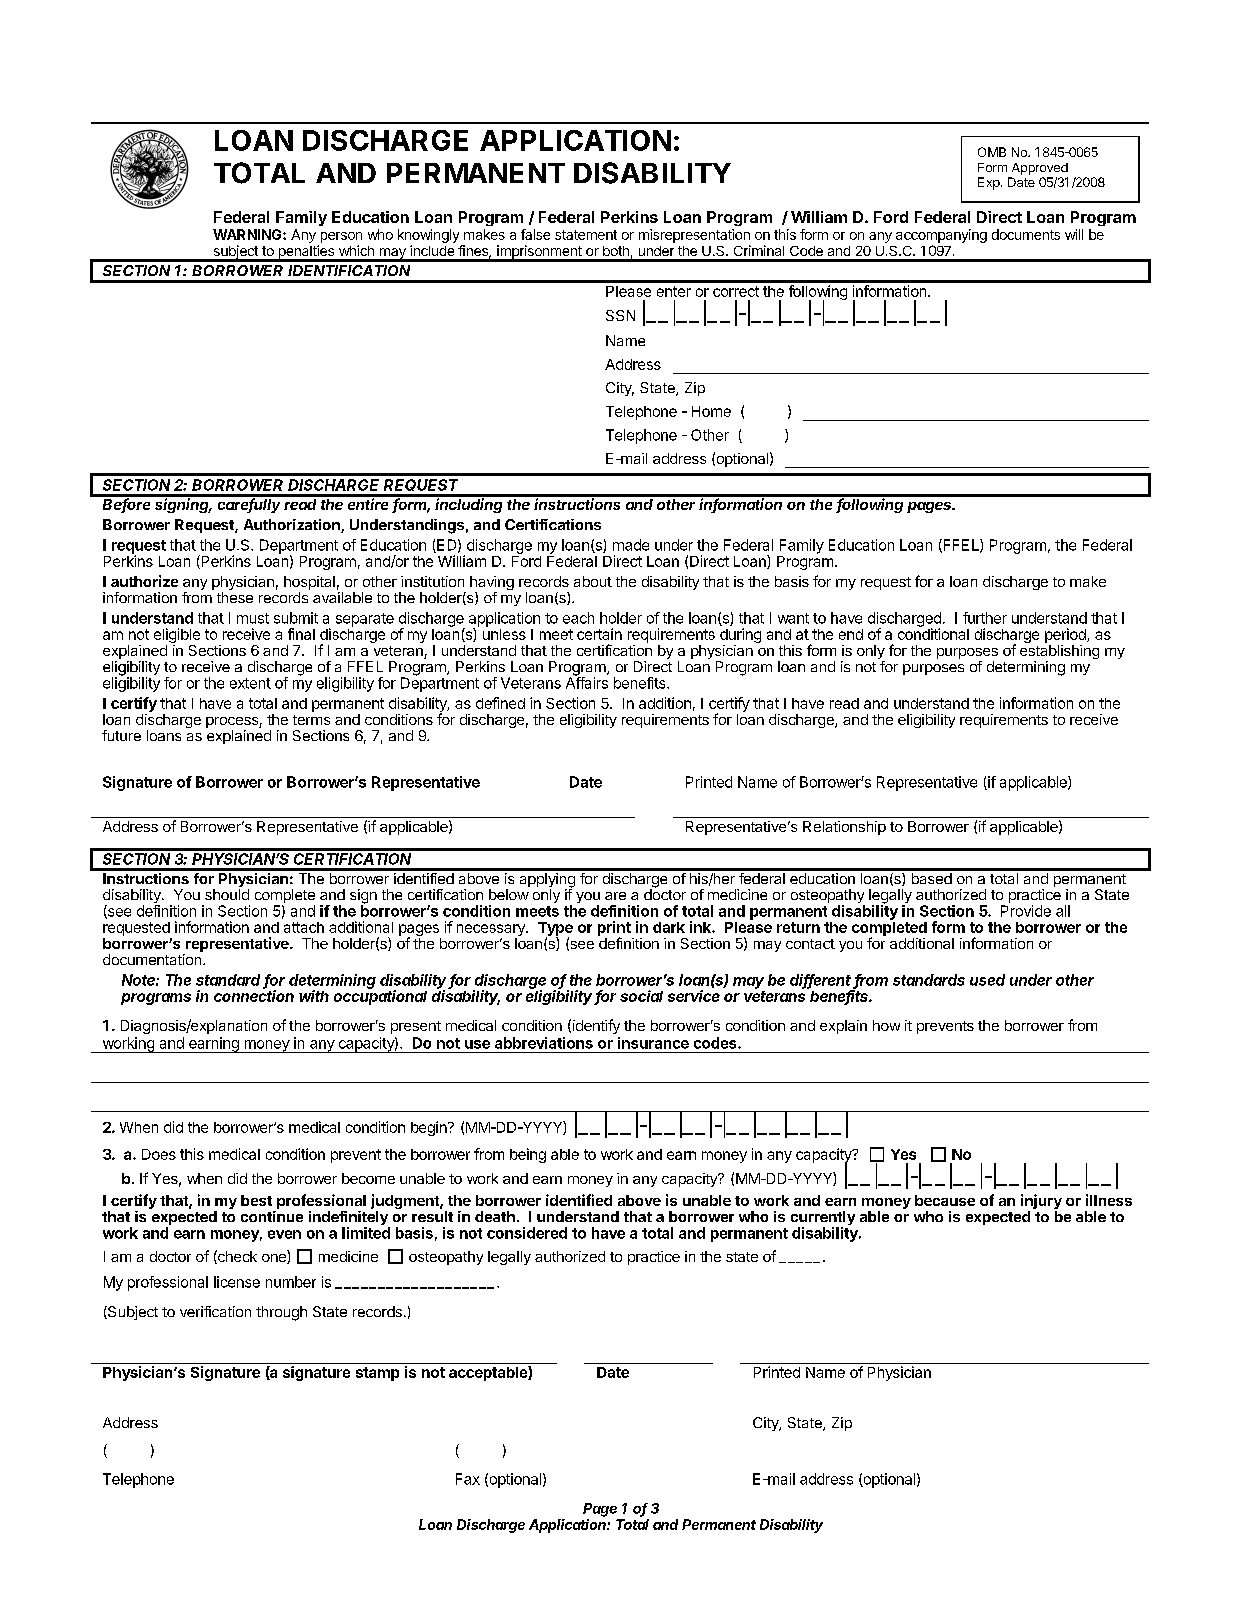 The height and width of the screenshot is (1606, 1241). Describe the element at coordinates (535, 234) in the screenshot. I see `false` at that location.
